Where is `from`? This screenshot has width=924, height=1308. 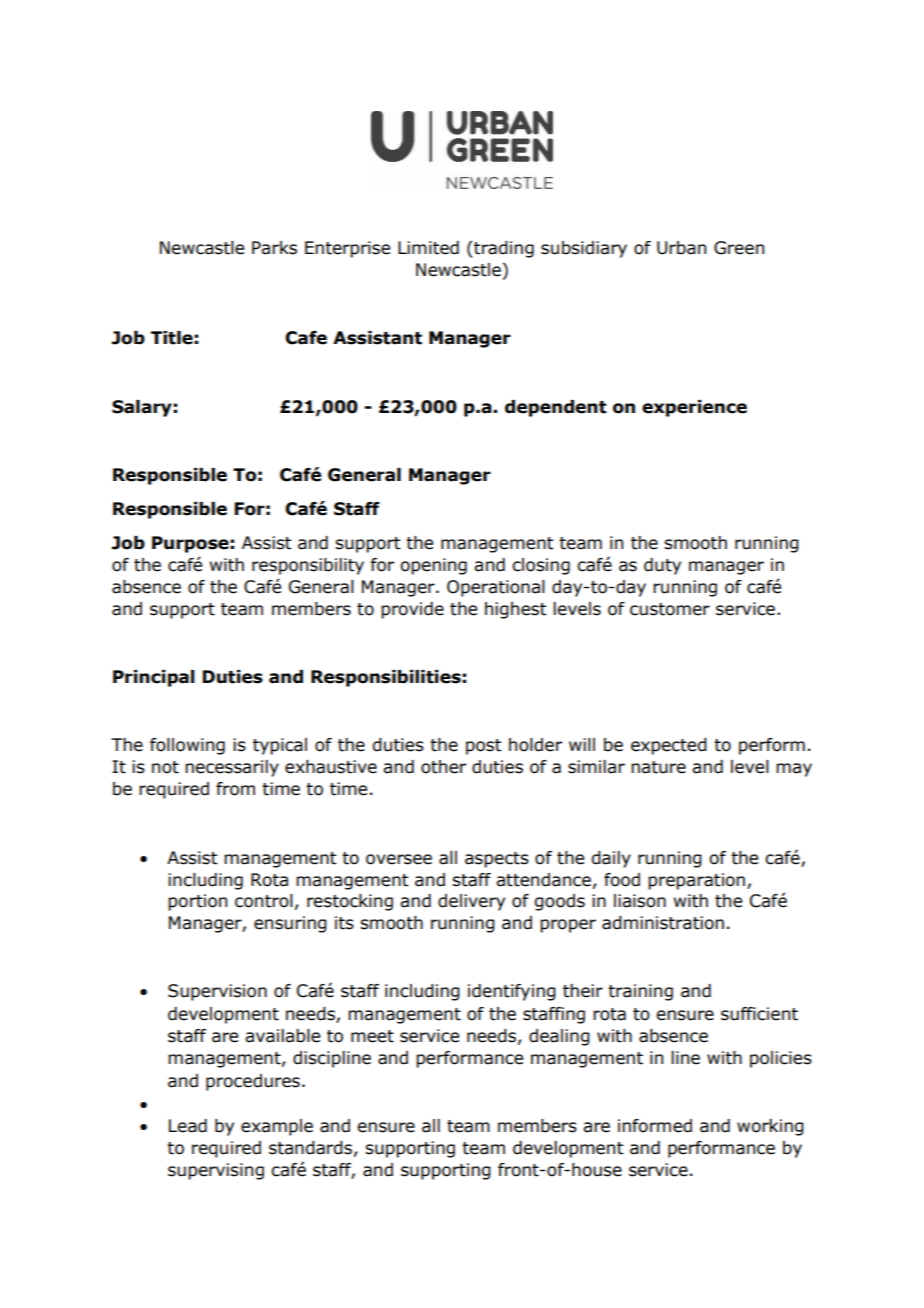
from is located at coordinates (235, 789).
